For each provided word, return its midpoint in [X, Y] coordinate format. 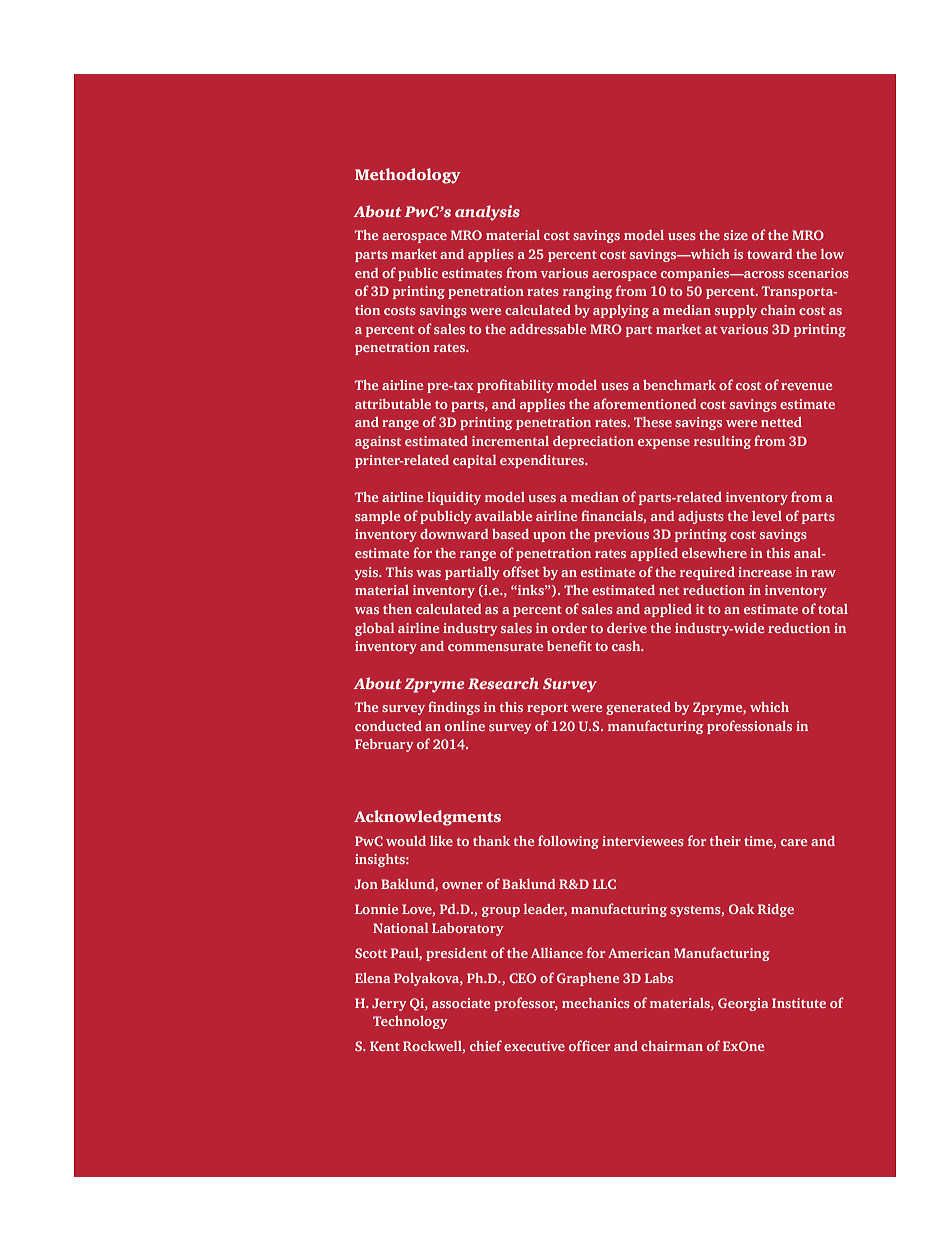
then [397, 609]
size [736, 235]
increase [765, 572]
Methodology [408, 176]
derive [627, 628]
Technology [410, 1022]
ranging [587, 292]
